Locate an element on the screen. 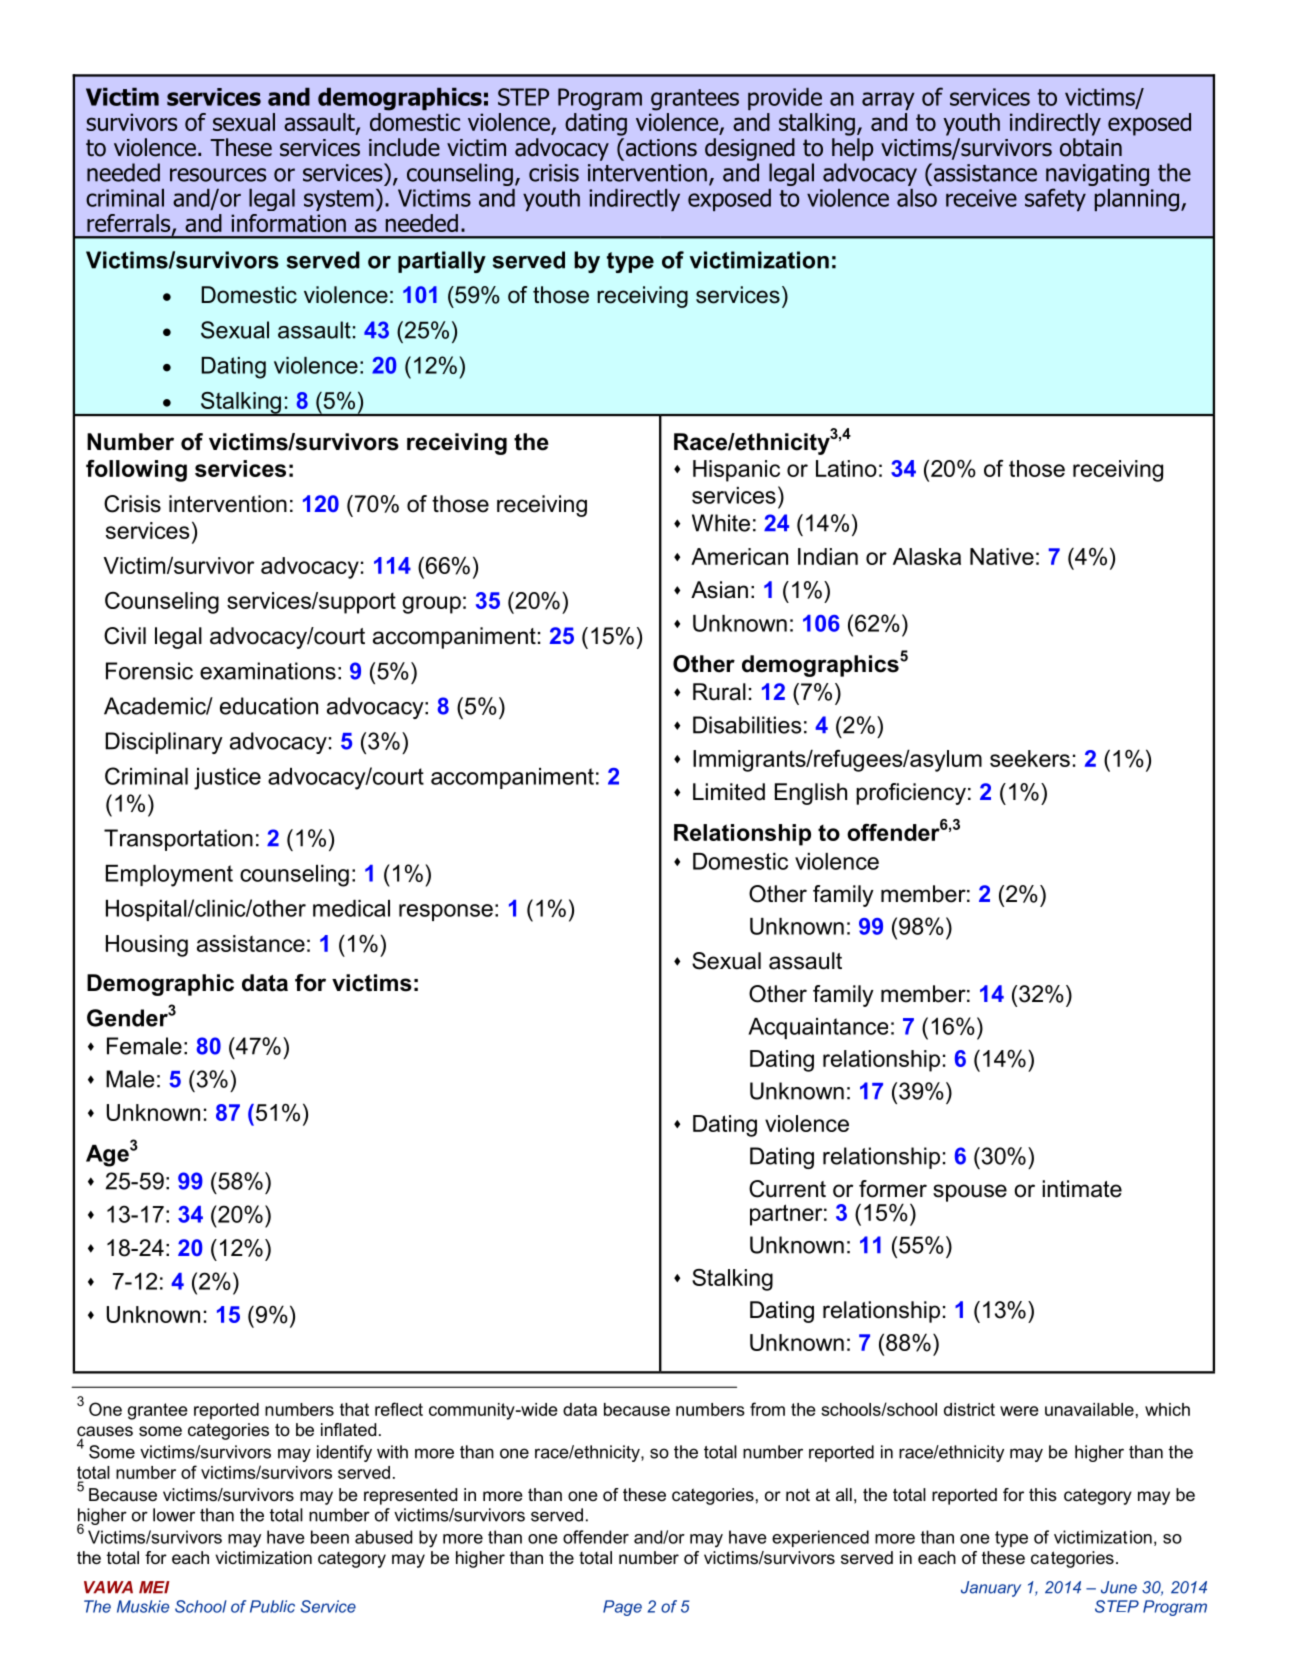 This screenshot has width=1291, height=1671. Rural is located at coordinates (719, 692).
